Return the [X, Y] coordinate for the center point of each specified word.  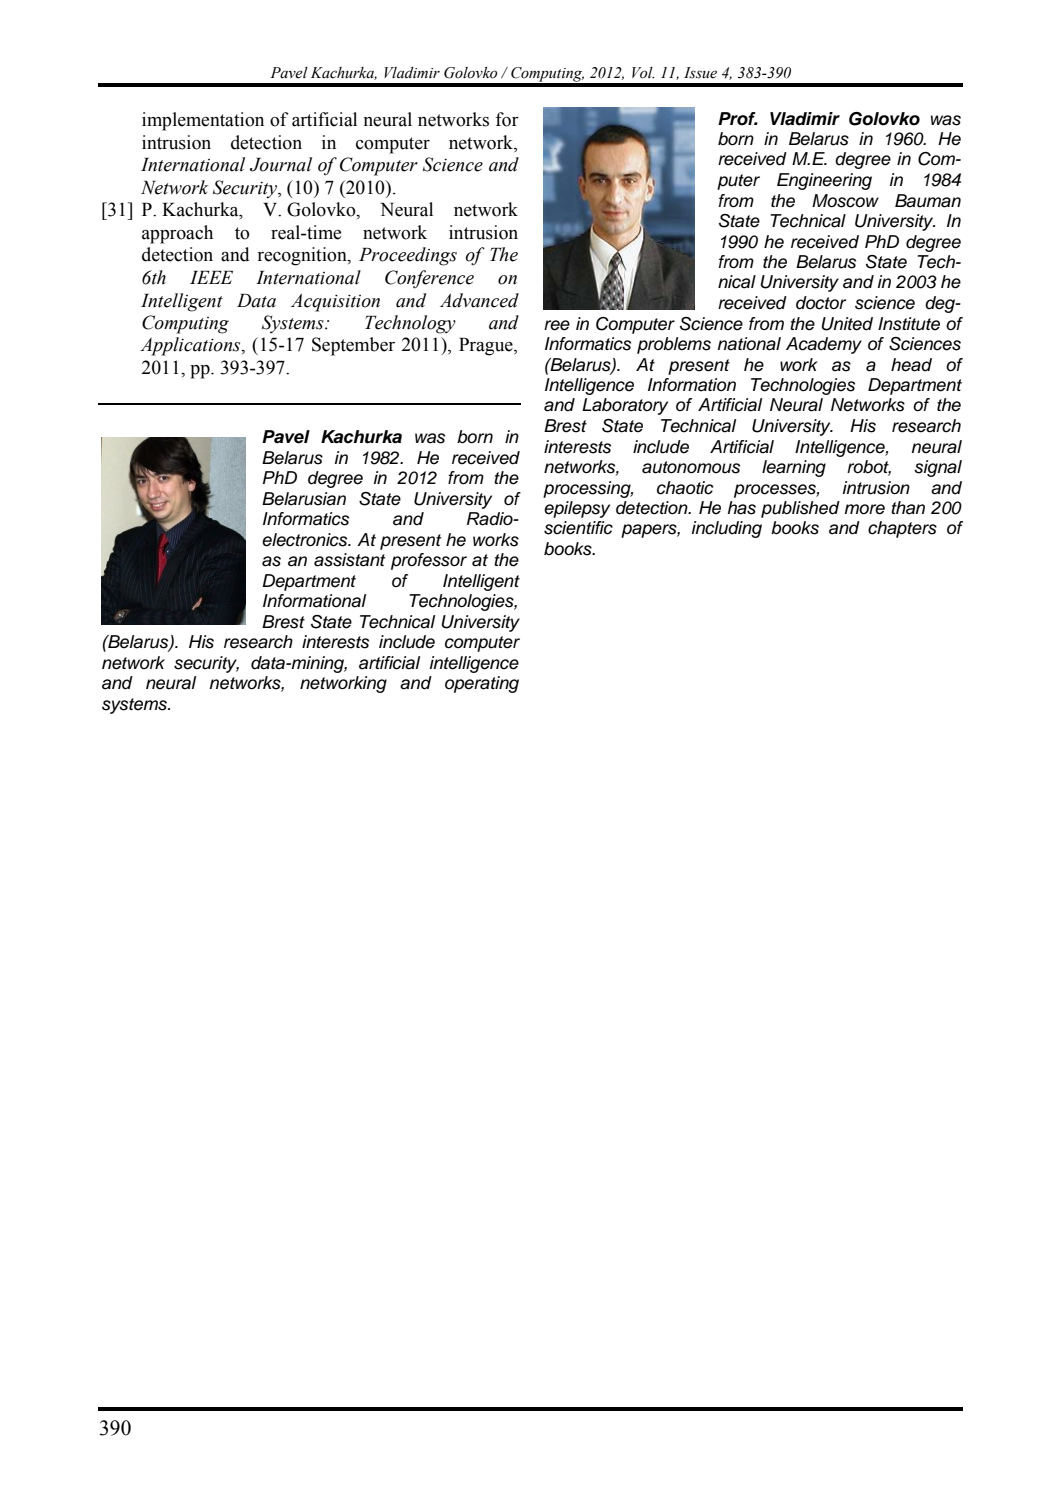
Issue [700, 73]
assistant [349, 560]
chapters [902, 529]
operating [482, 684]
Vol [643, 73]
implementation [203, 121]
